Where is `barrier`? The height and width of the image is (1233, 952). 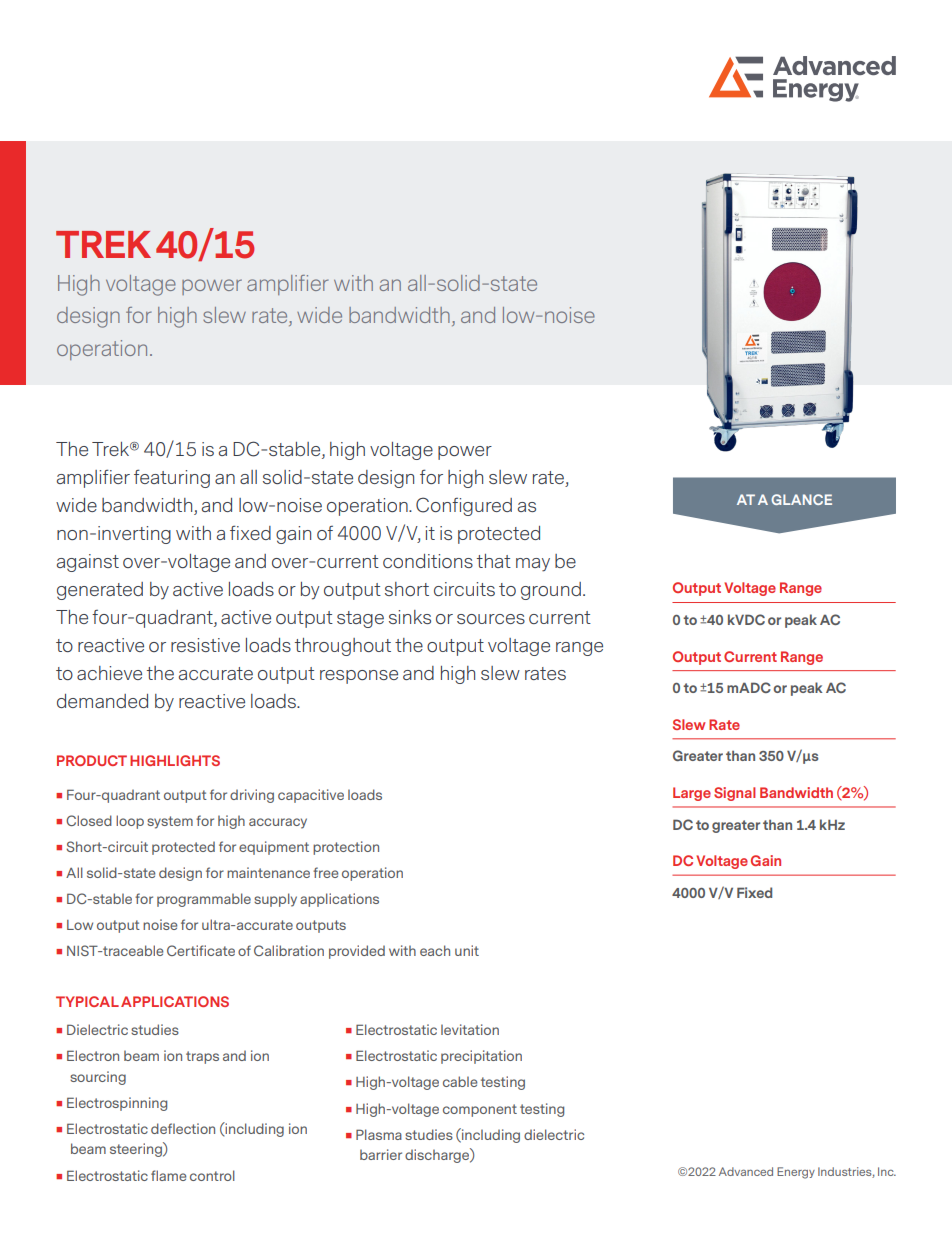 barrier is located at coordinates (381, 1154).
